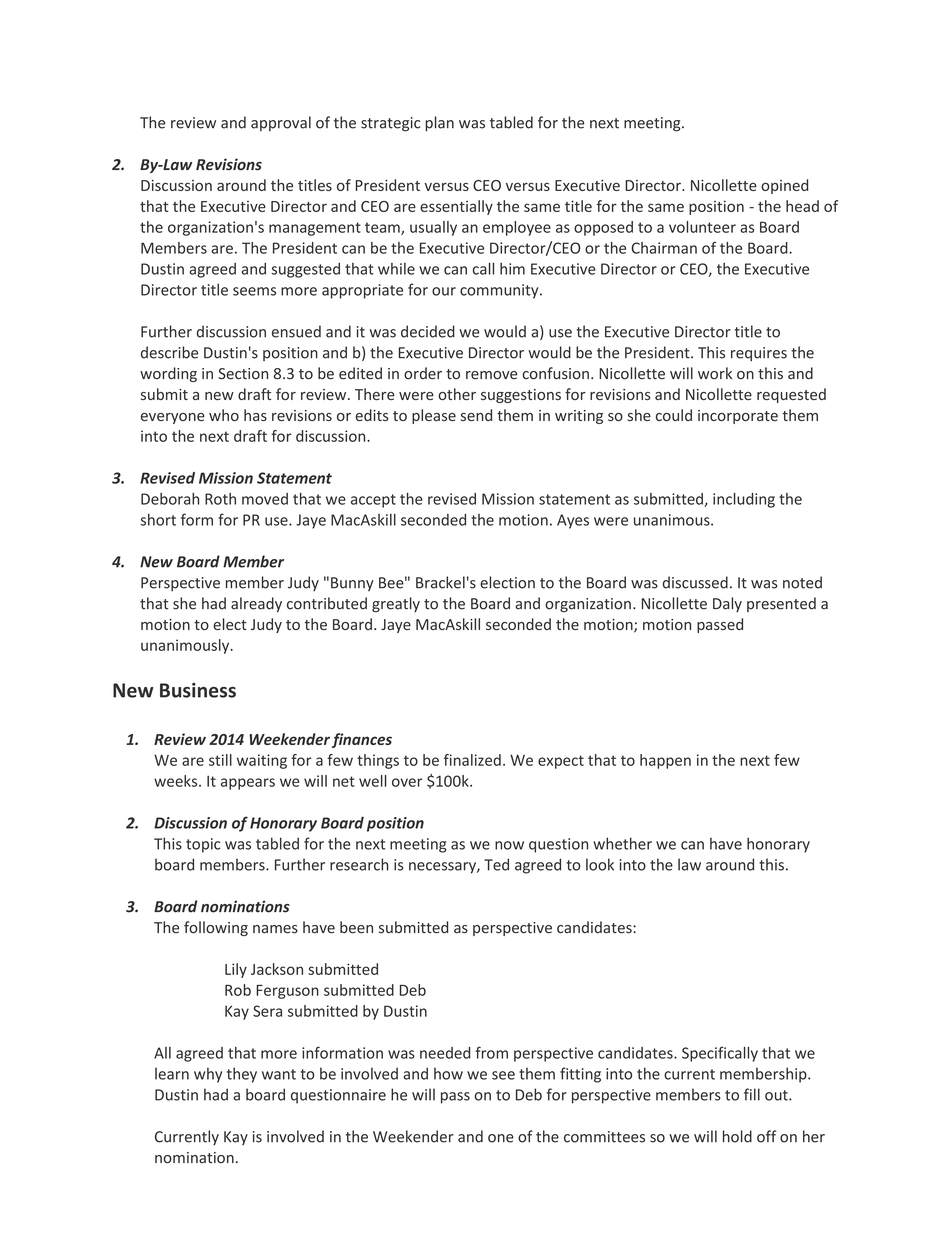 The width and height of the page is (952, 1233). What do you see at coordinates (715, 373) in the page?
I see `work` at bounding box center [715, 373].
